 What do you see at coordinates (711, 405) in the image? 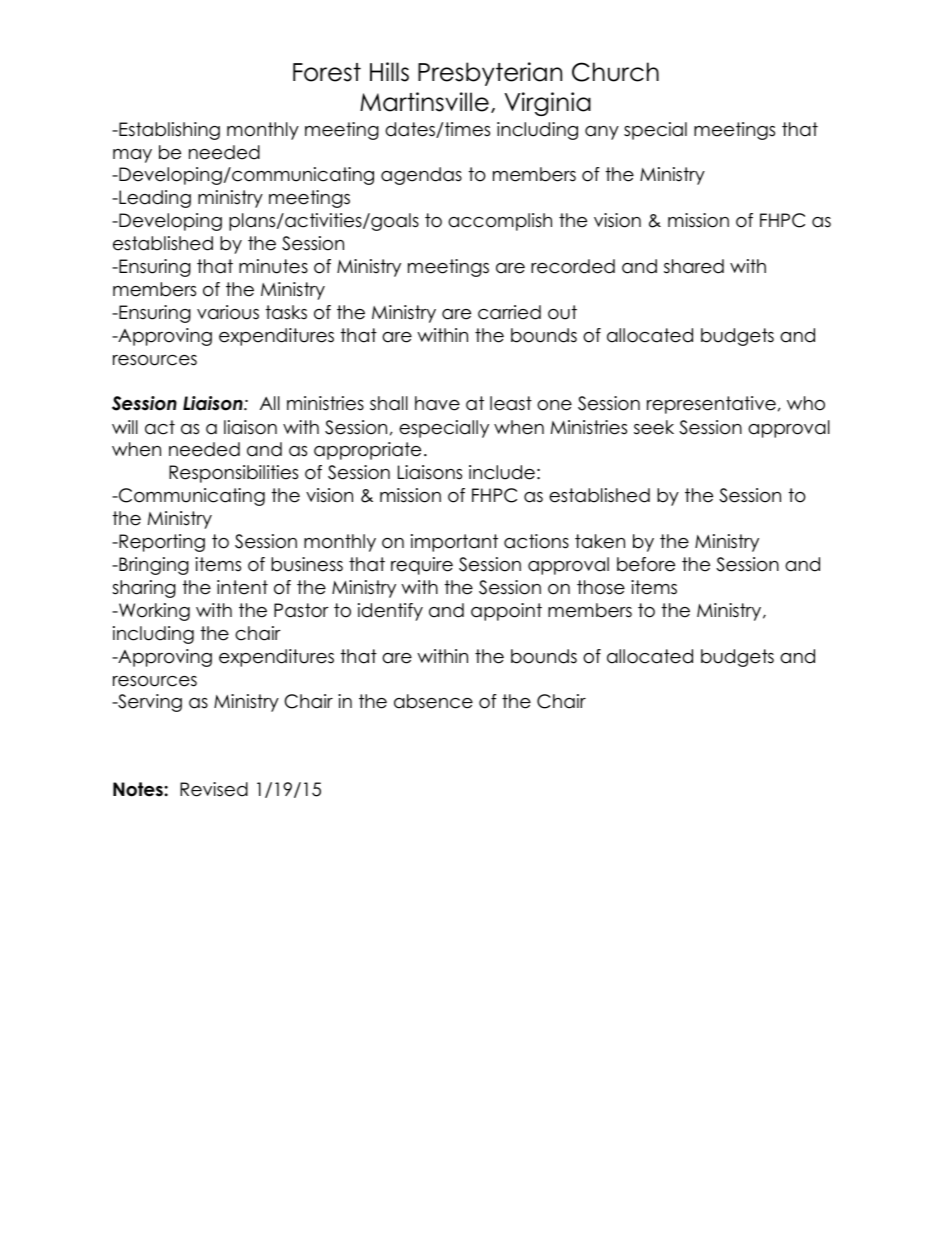
I see `representative` at bounding box center [711, 405].
